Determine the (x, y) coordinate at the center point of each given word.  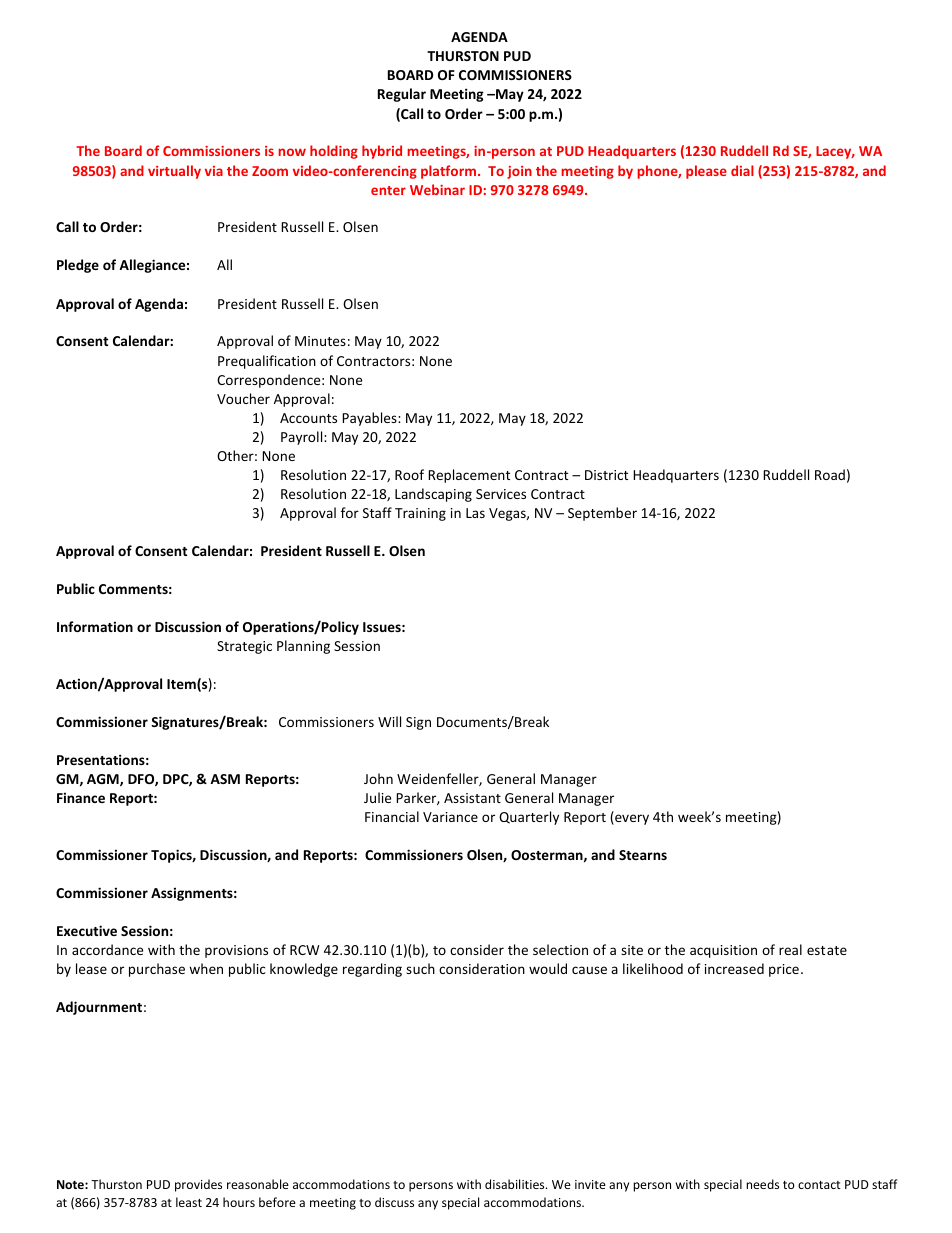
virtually (174, 172)
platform (448, 172)
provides (198, 1185)
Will (389, 721)
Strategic (244, 647)
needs (762, 1184)
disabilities (516, 1184)
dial (742, 170)
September (602, 514)
